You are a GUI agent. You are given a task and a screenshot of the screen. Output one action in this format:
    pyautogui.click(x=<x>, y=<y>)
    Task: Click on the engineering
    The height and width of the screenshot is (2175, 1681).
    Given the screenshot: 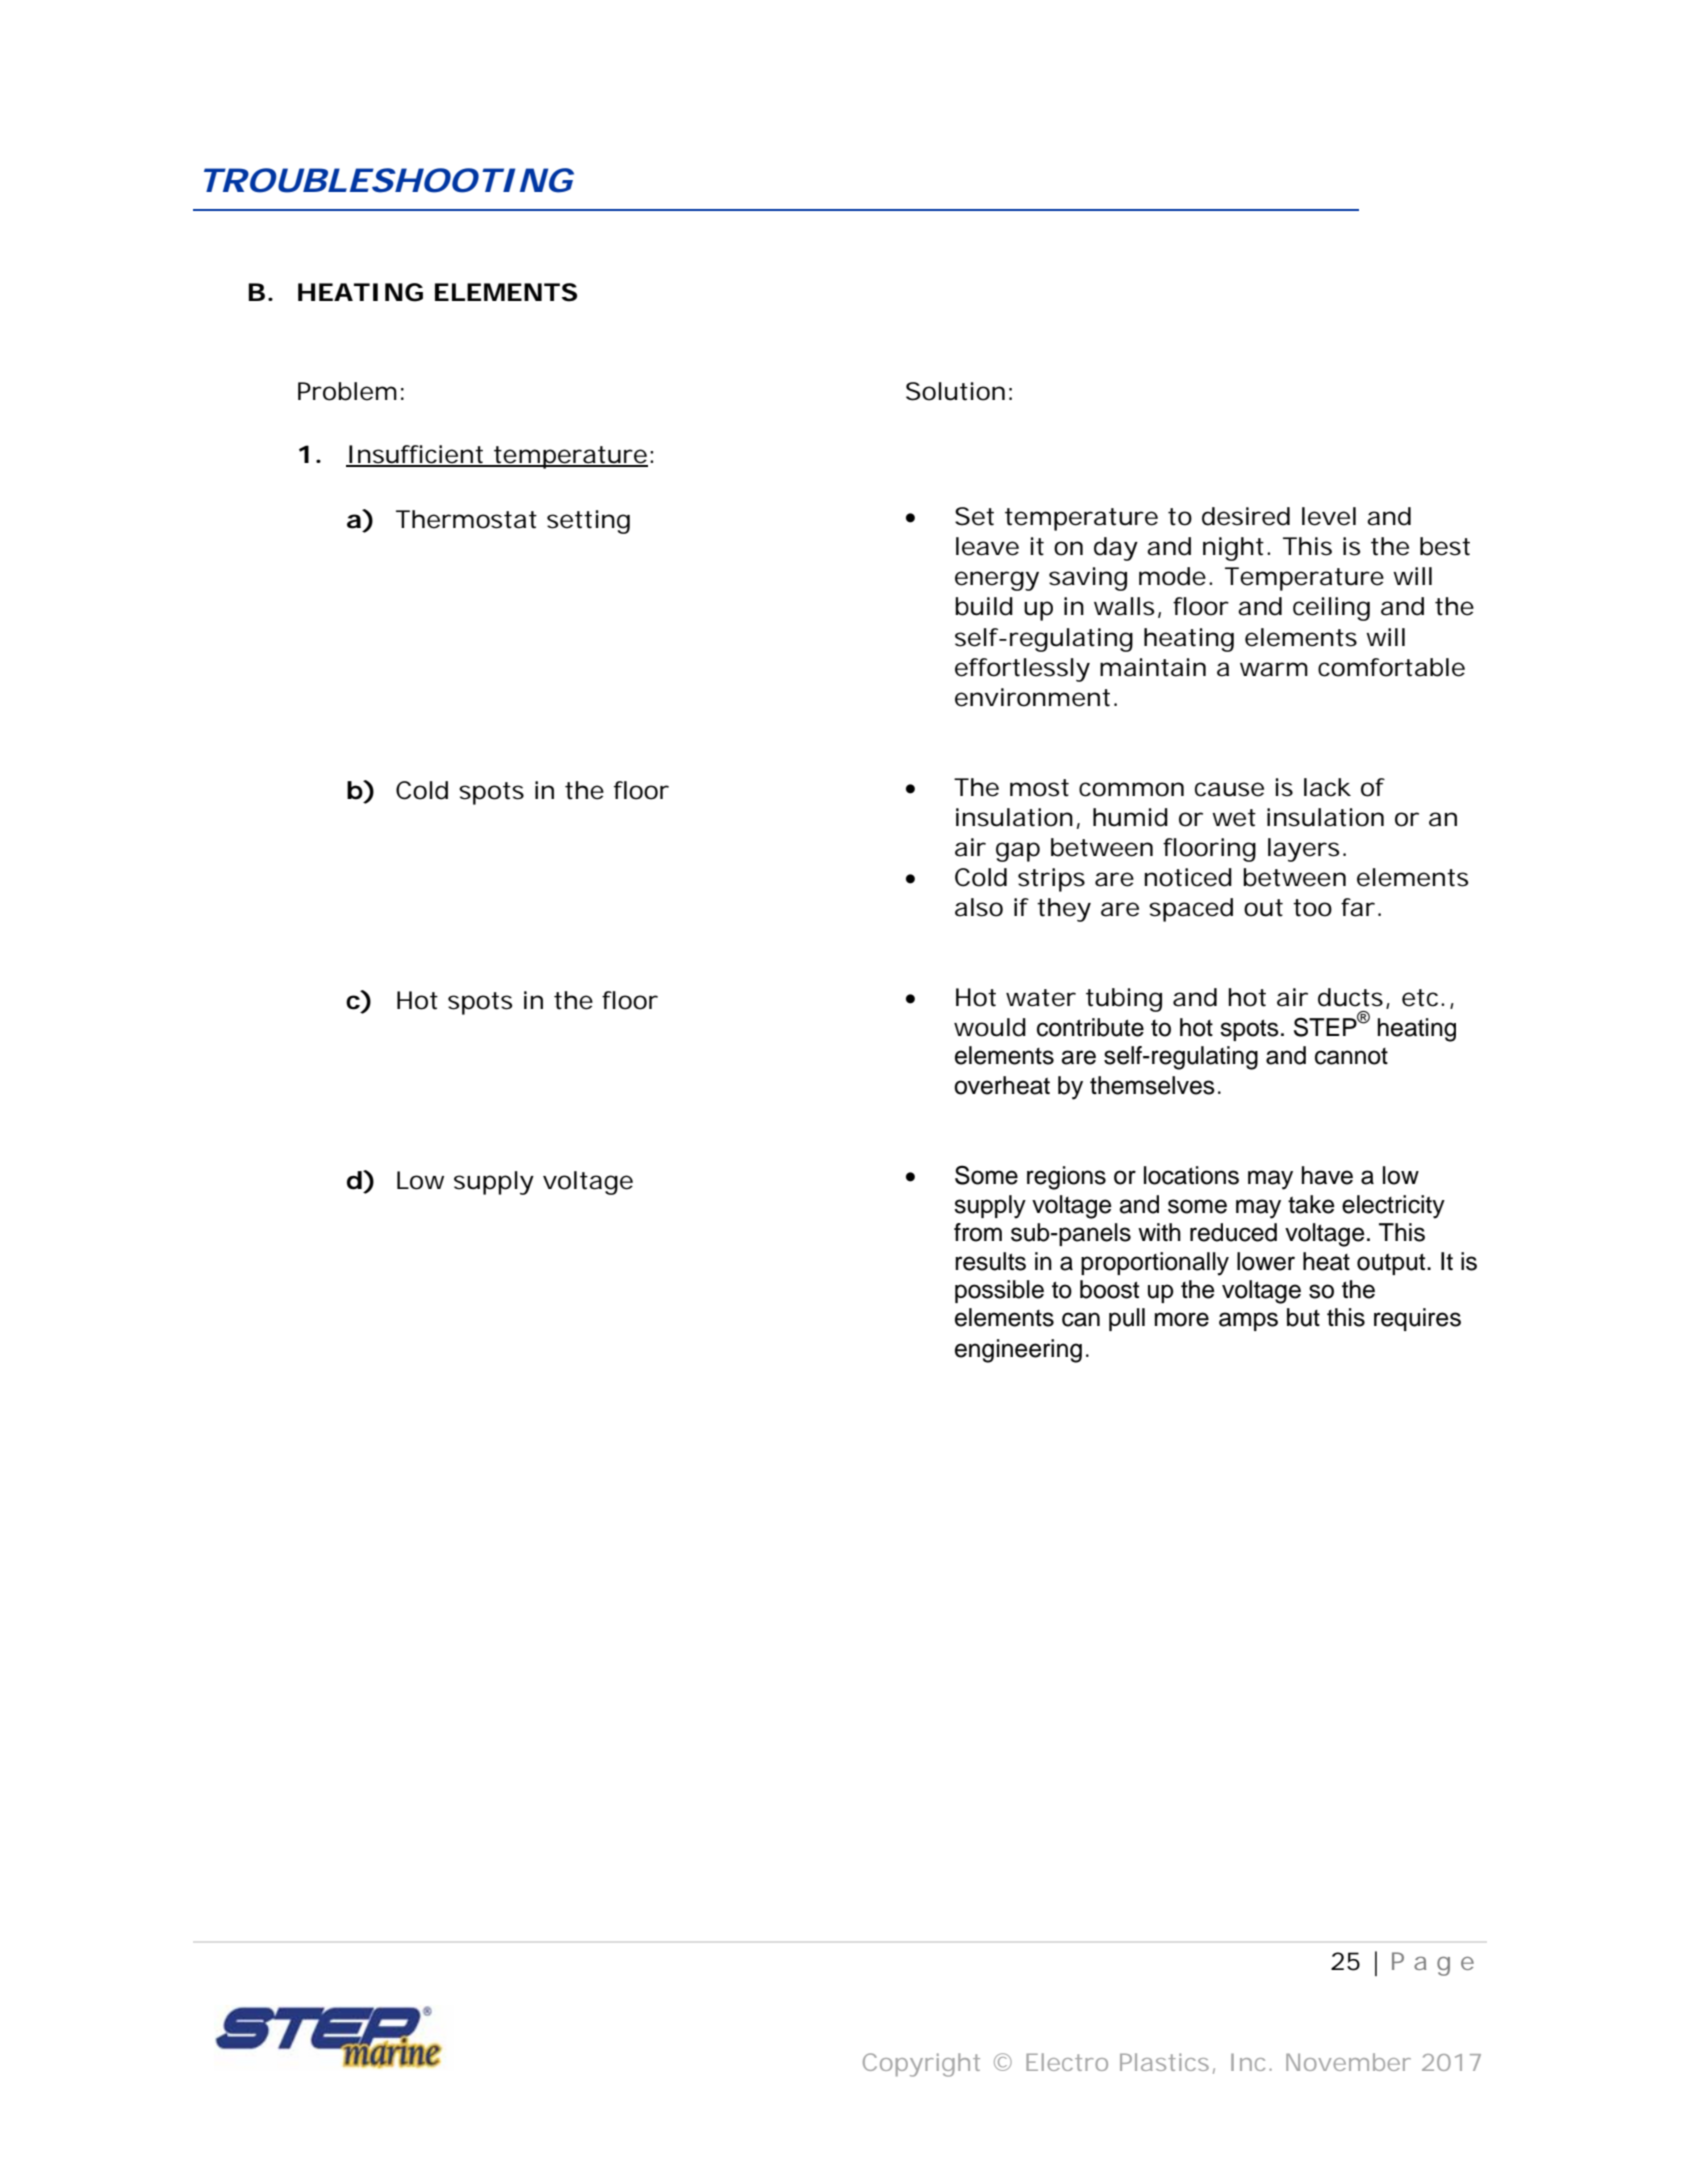 What is the action you would take?
    pyautogui.click(x=1018, y=1351)
